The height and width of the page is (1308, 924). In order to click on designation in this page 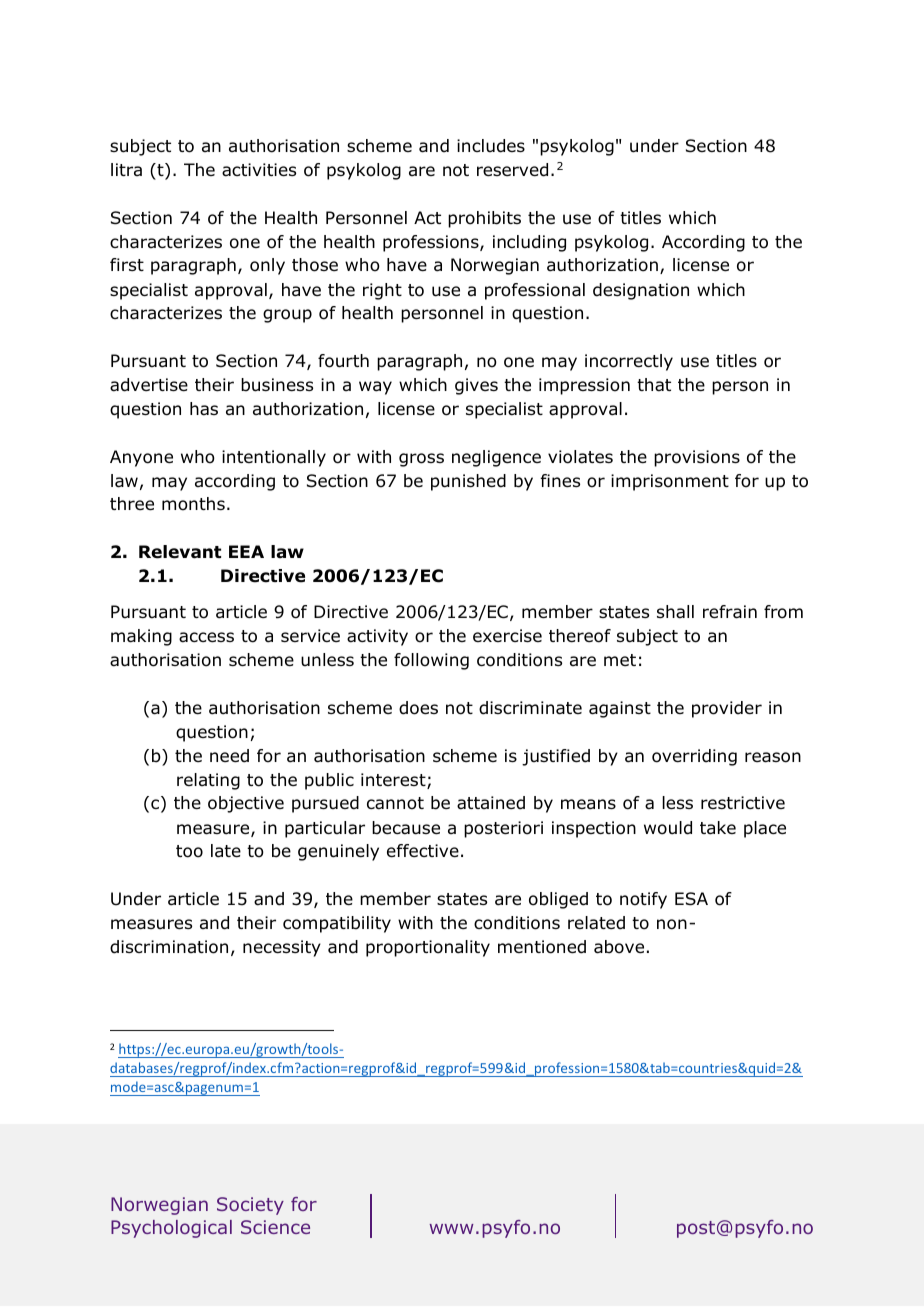, I will do `click(641, 291)`.
